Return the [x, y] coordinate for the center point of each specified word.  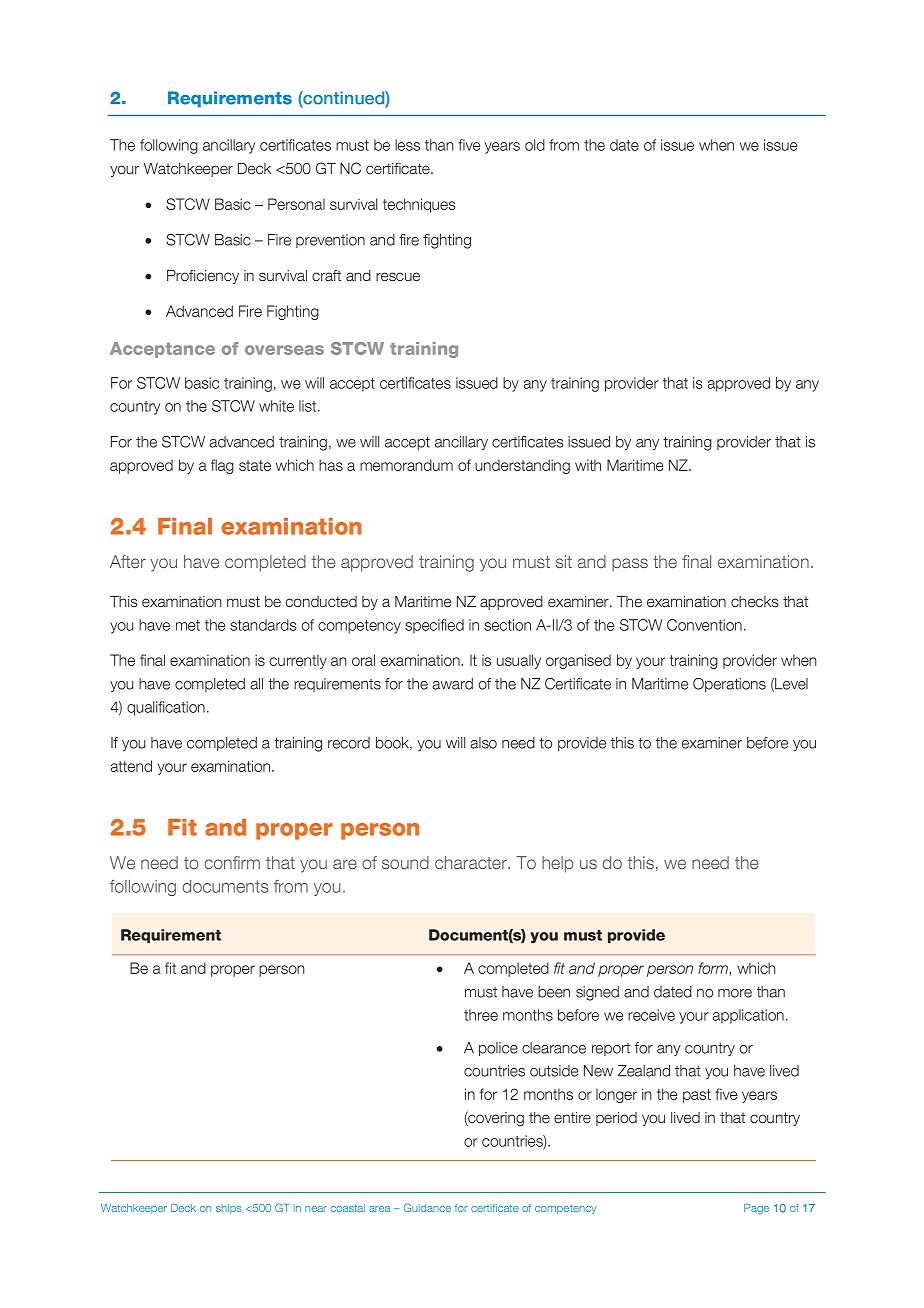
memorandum [406, 465]
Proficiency [203, 277]
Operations [729, 685]
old [535, 145]
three [481, 1015]
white [276, 406]
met [188, 625]
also [484, 743]
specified [434, 626]
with [588, 465]
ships [229, 1209]
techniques [419, 205]
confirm [232, 862]
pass [630, 564]
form [713, 968]
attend [131, 766]
